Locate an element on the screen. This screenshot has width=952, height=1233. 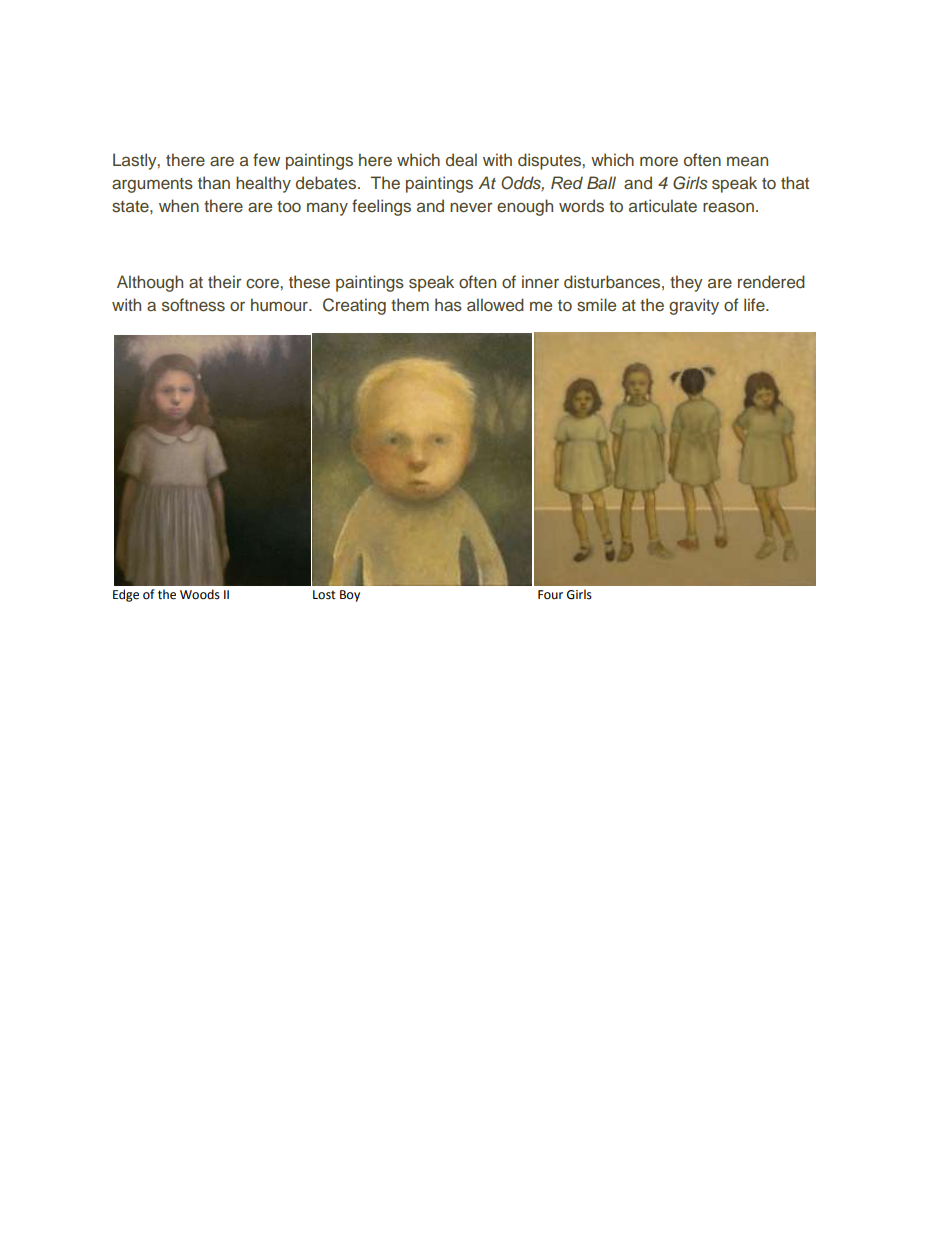
has is located at coordinates (448, 305).
